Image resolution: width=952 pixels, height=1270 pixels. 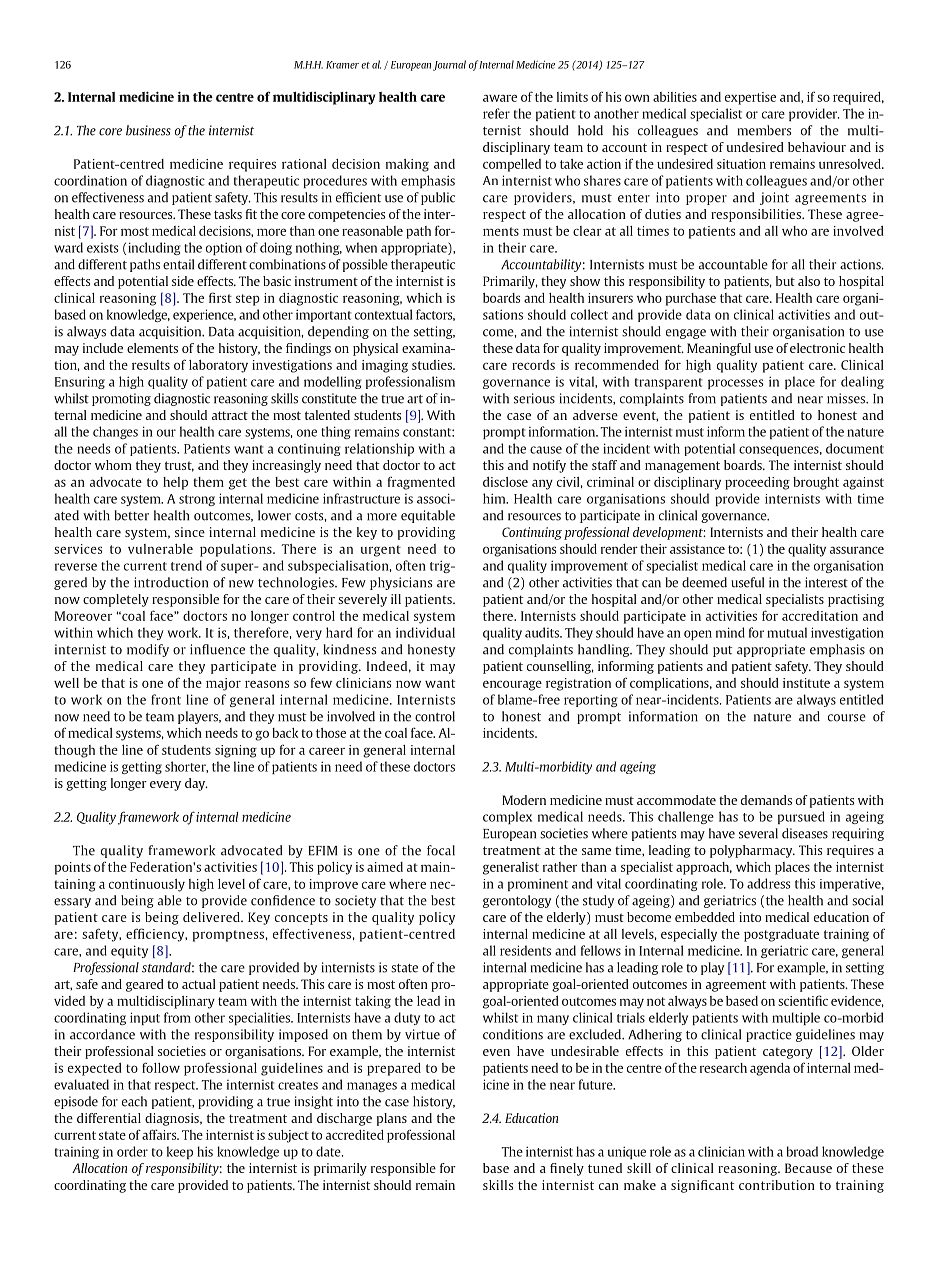 What do you see at coordinates (736, 384) in the document?
I see `processes` at bounding box center [736, 384].
